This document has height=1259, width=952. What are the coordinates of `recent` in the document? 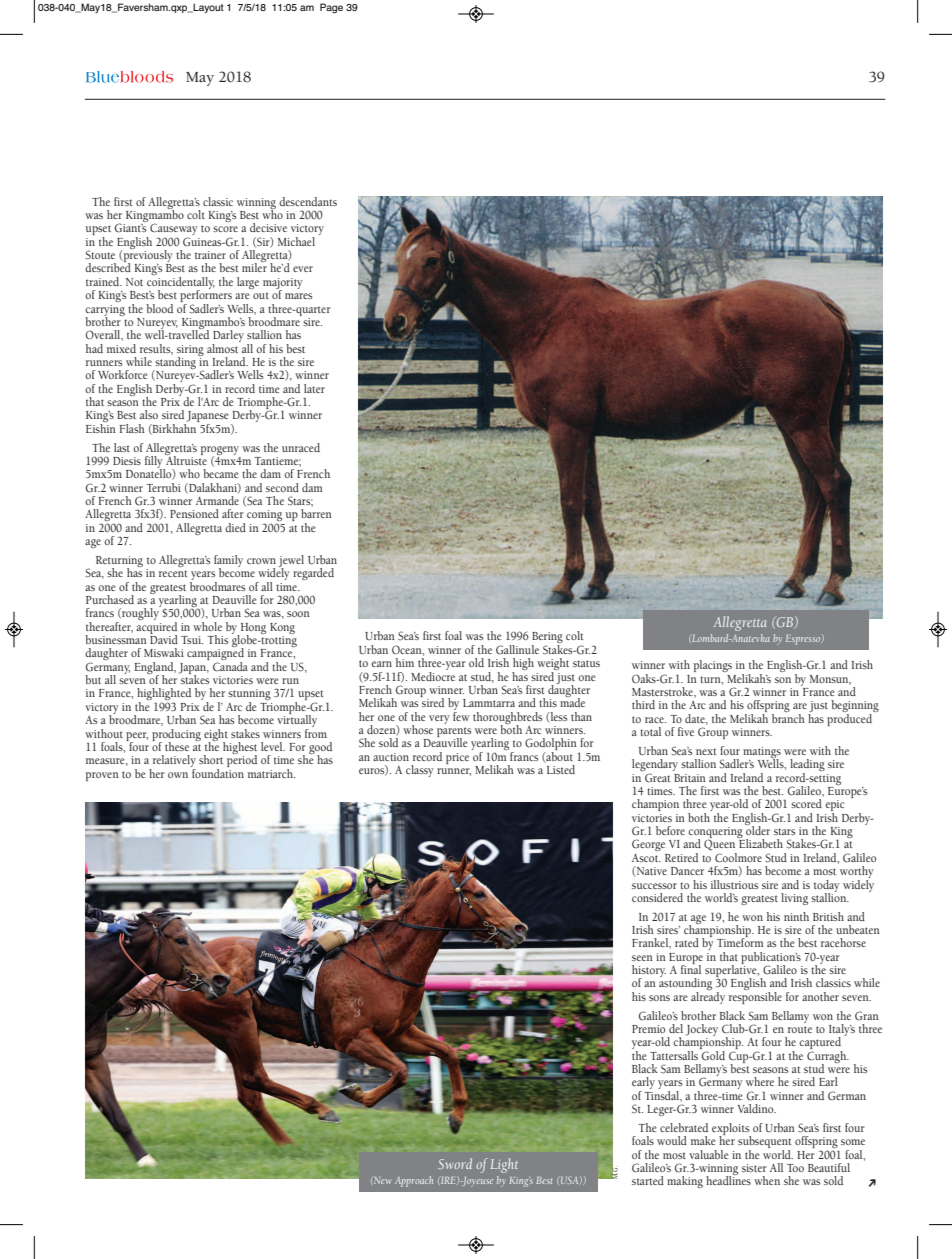 It's located at (173, 573).
